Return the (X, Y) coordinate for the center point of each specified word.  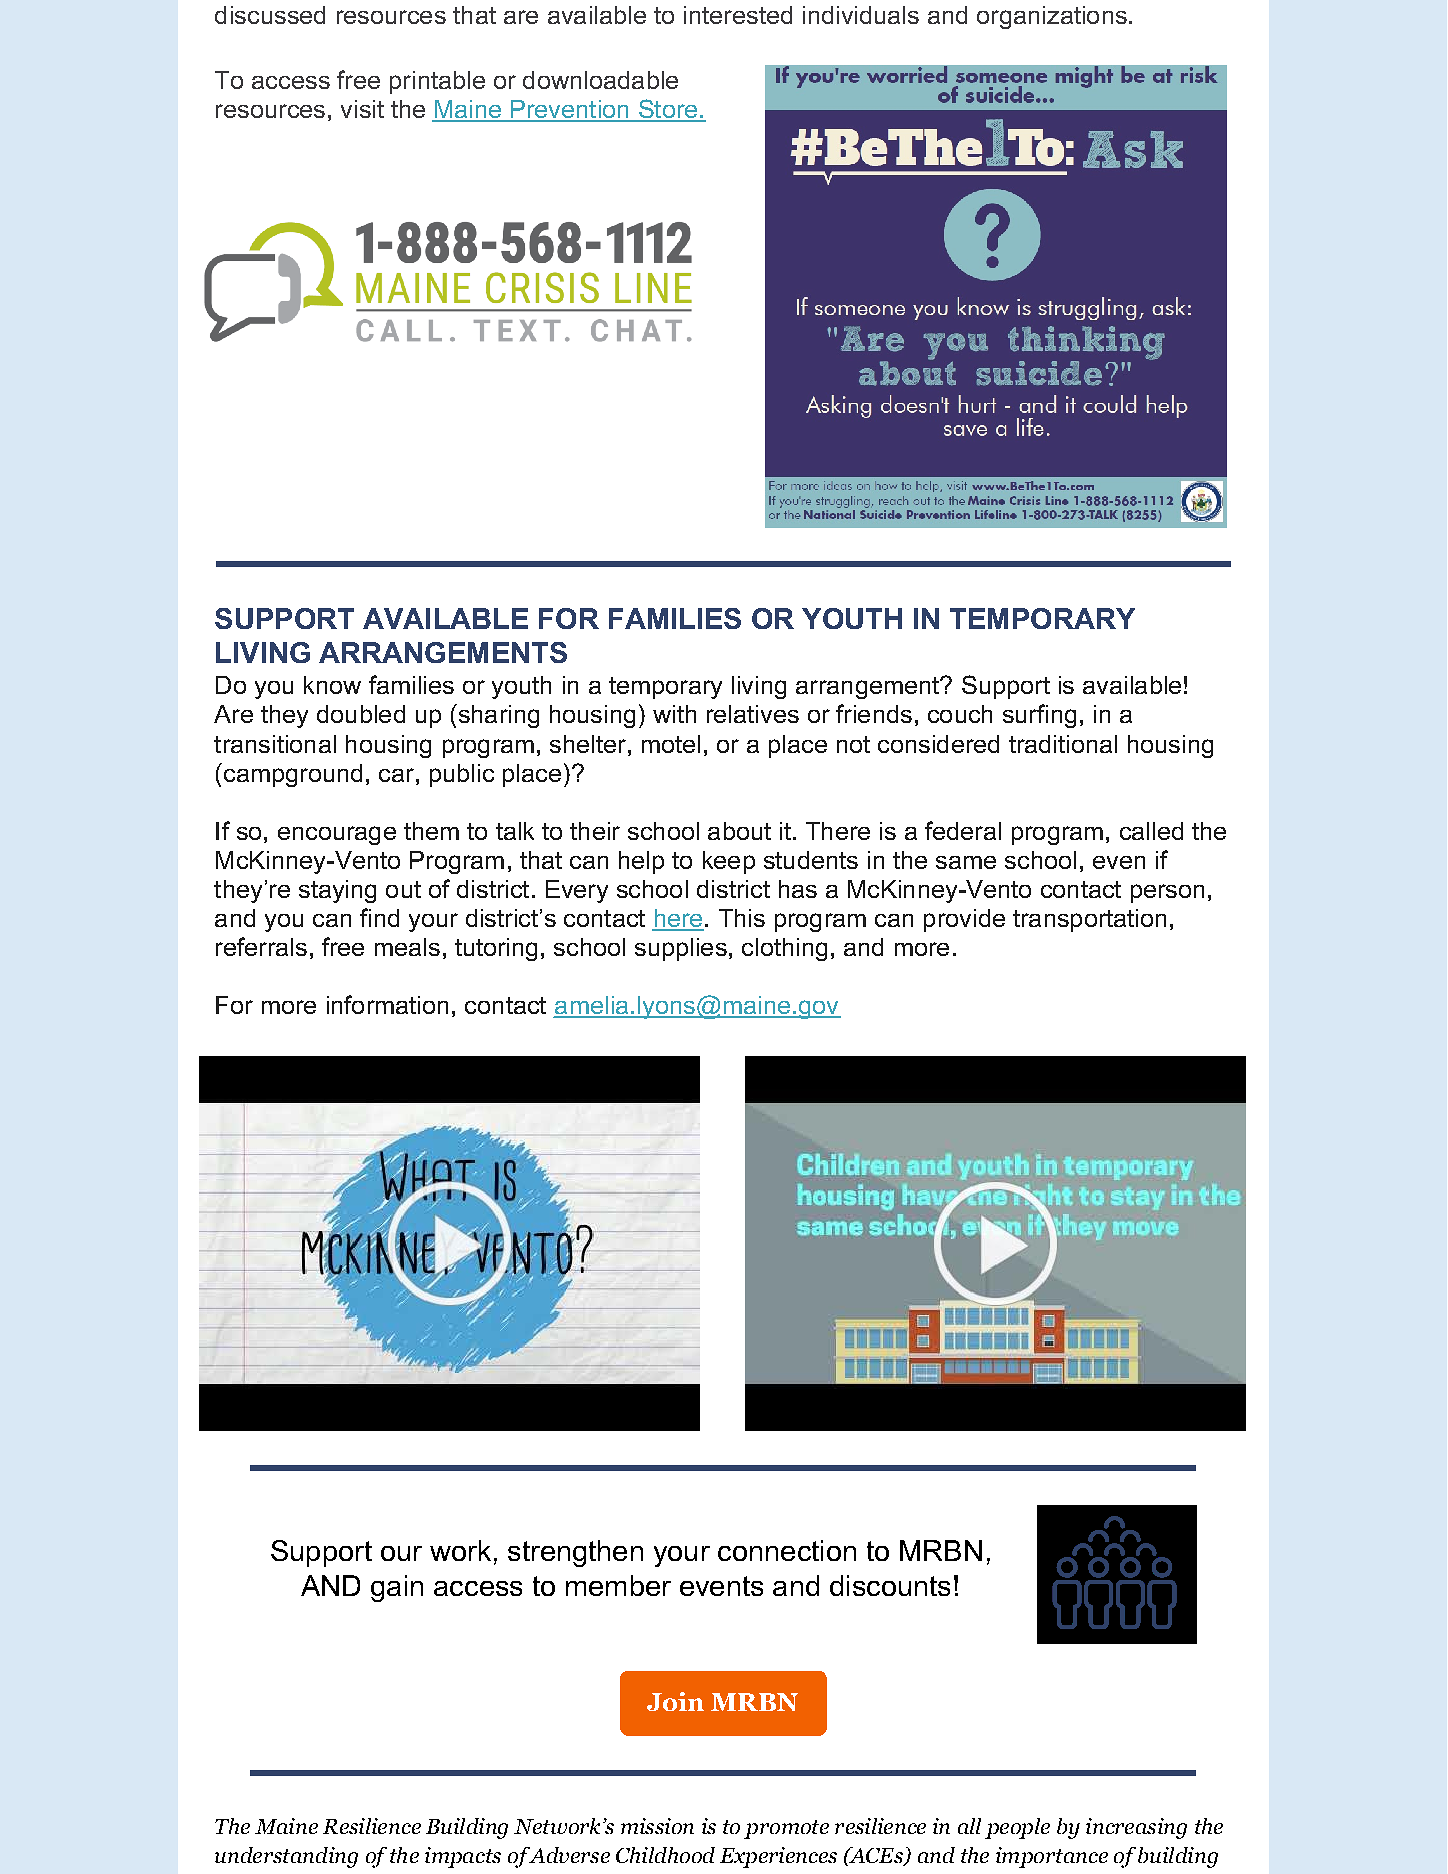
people (1017, 1828)
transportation (1089, 920)
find (379, 917)
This (742, 918)
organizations (1052, 17)
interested (738, 15)
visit (362, 109)
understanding (286, 1857)
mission (657, 1826)
